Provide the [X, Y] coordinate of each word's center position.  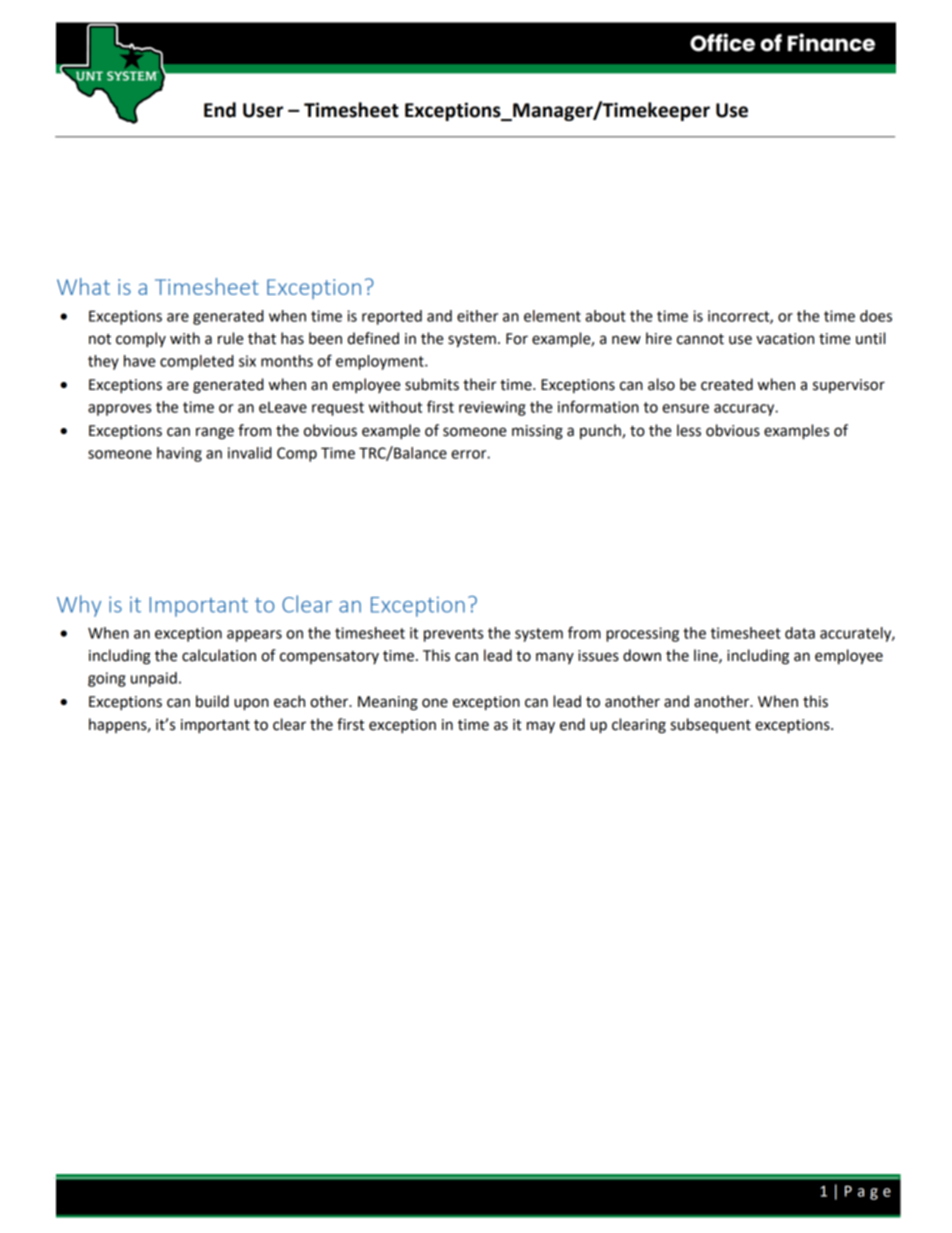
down [642, 655]
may [541, 727]
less [689, 430]
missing [537, 432]
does [876, 316]
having [179, 454]
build [212, 701]
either [477, 316]
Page [868, 1192]
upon [251, 704]
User [263, 110]
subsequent [710, 725]
